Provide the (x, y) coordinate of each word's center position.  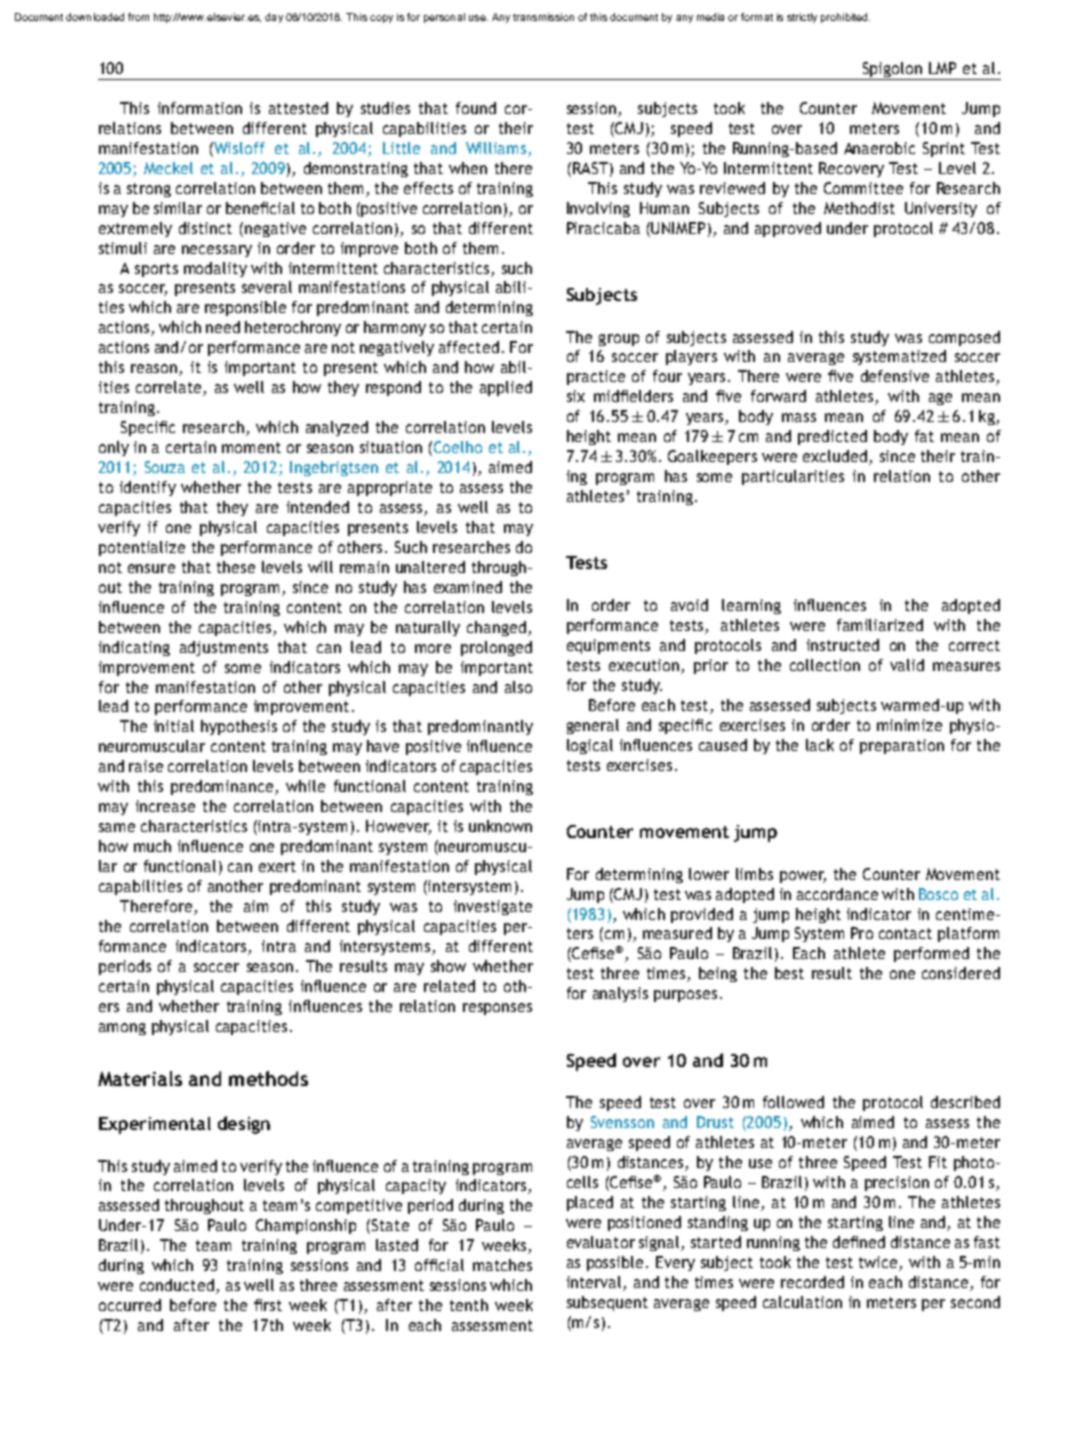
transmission (543, 17)
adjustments (224, 648)
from (138, 17)
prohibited (845, 18)
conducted (177, 1285)
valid (907, 665)
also (518, 687)
